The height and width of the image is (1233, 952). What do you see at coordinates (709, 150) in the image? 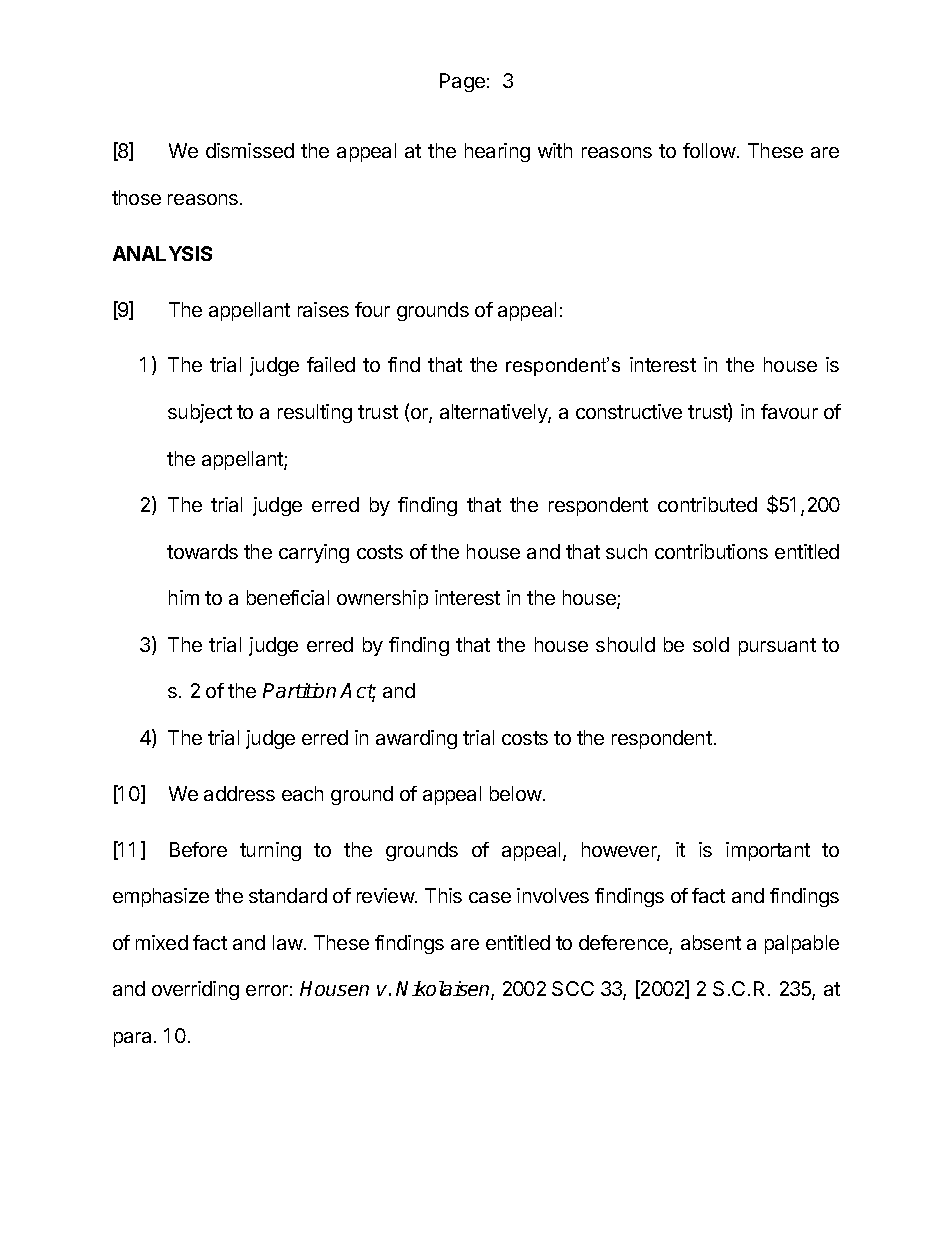
I see `follow` at bounding box center [709, 150].
